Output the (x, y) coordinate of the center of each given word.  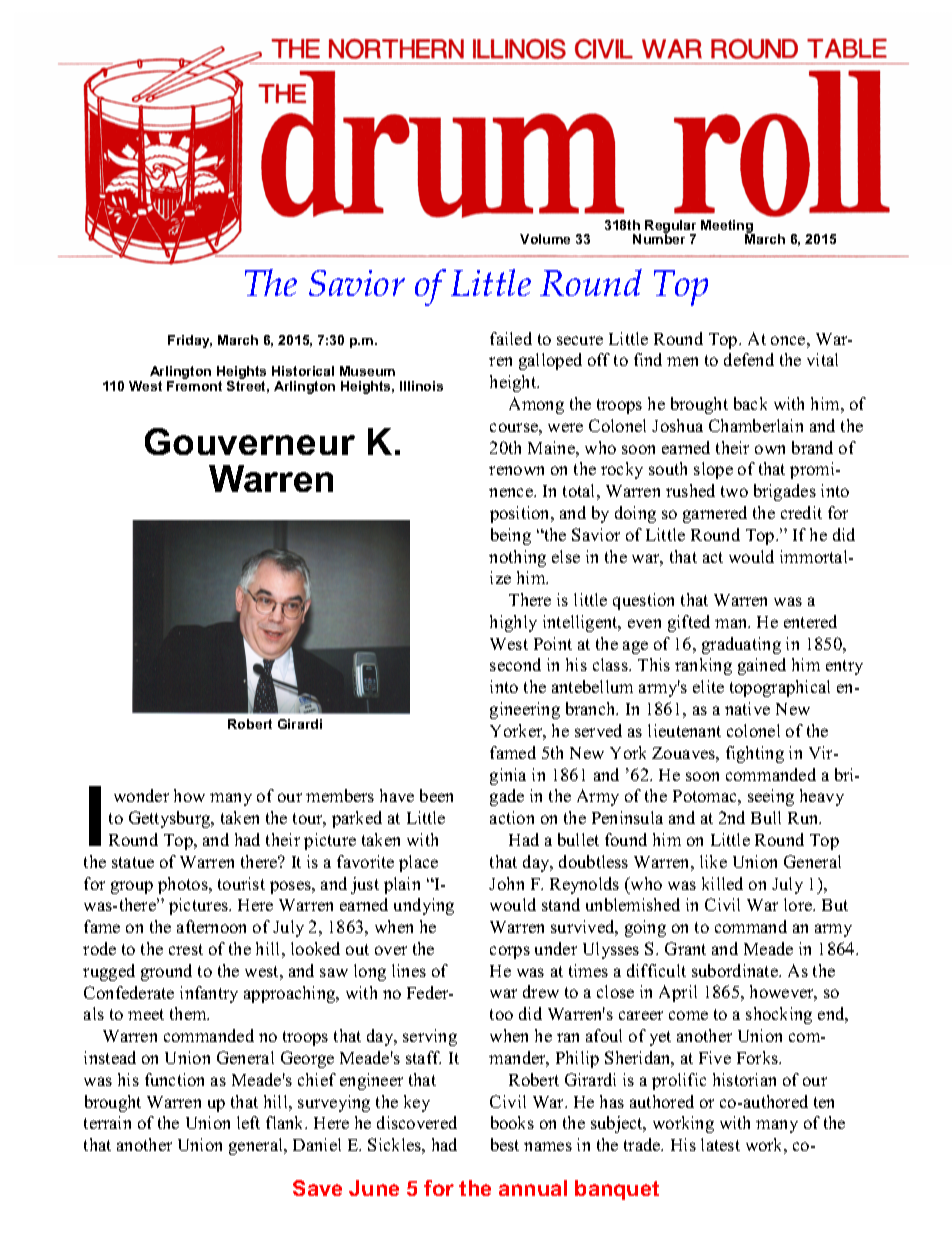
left (248, 1122)
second (515, 664)
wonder (141, 795)
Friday (190, 341)
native (747, 708)
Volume (545, 239)
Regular (670, 228)
